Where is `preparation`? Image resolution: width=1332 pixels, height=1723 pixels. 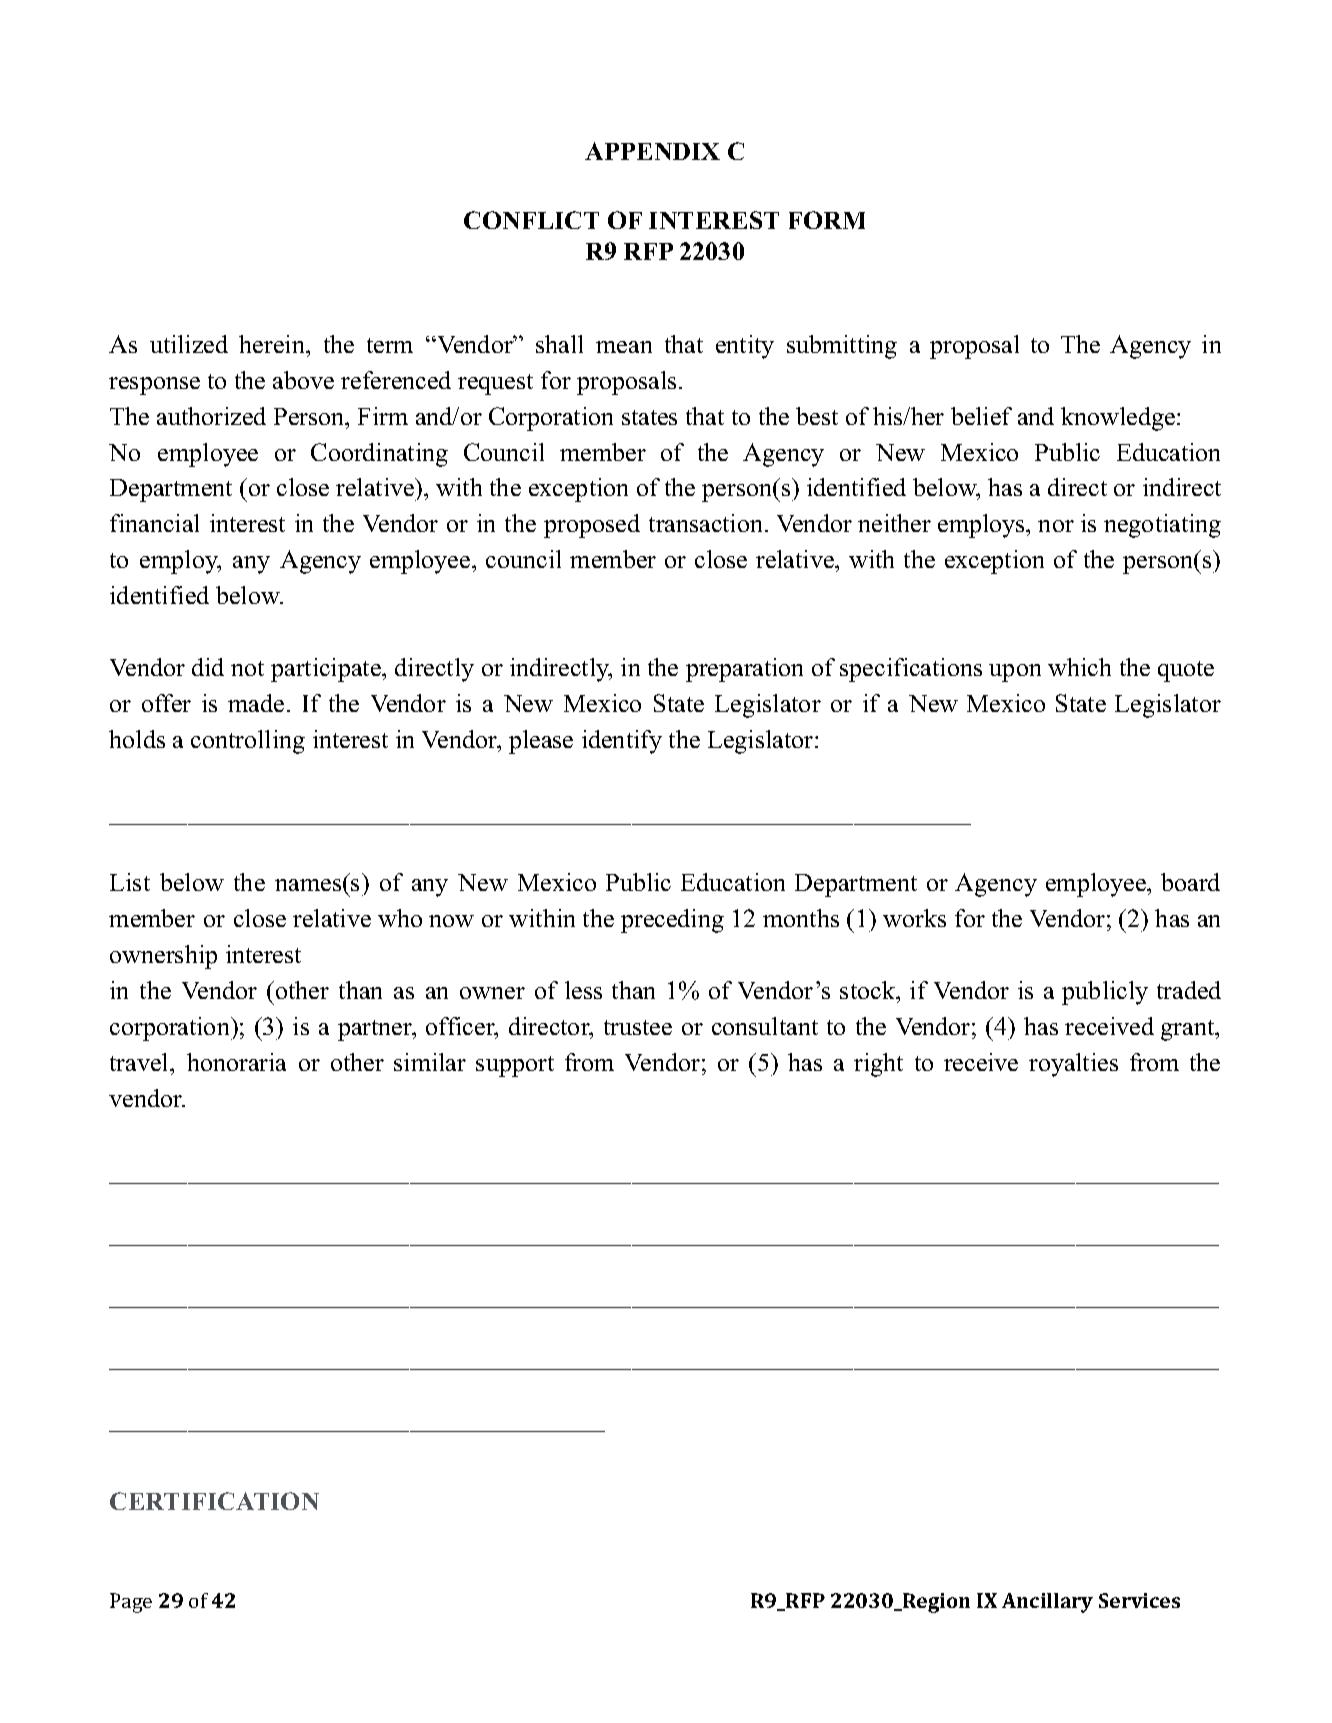
preparation is located at coordinates (744, 670).
